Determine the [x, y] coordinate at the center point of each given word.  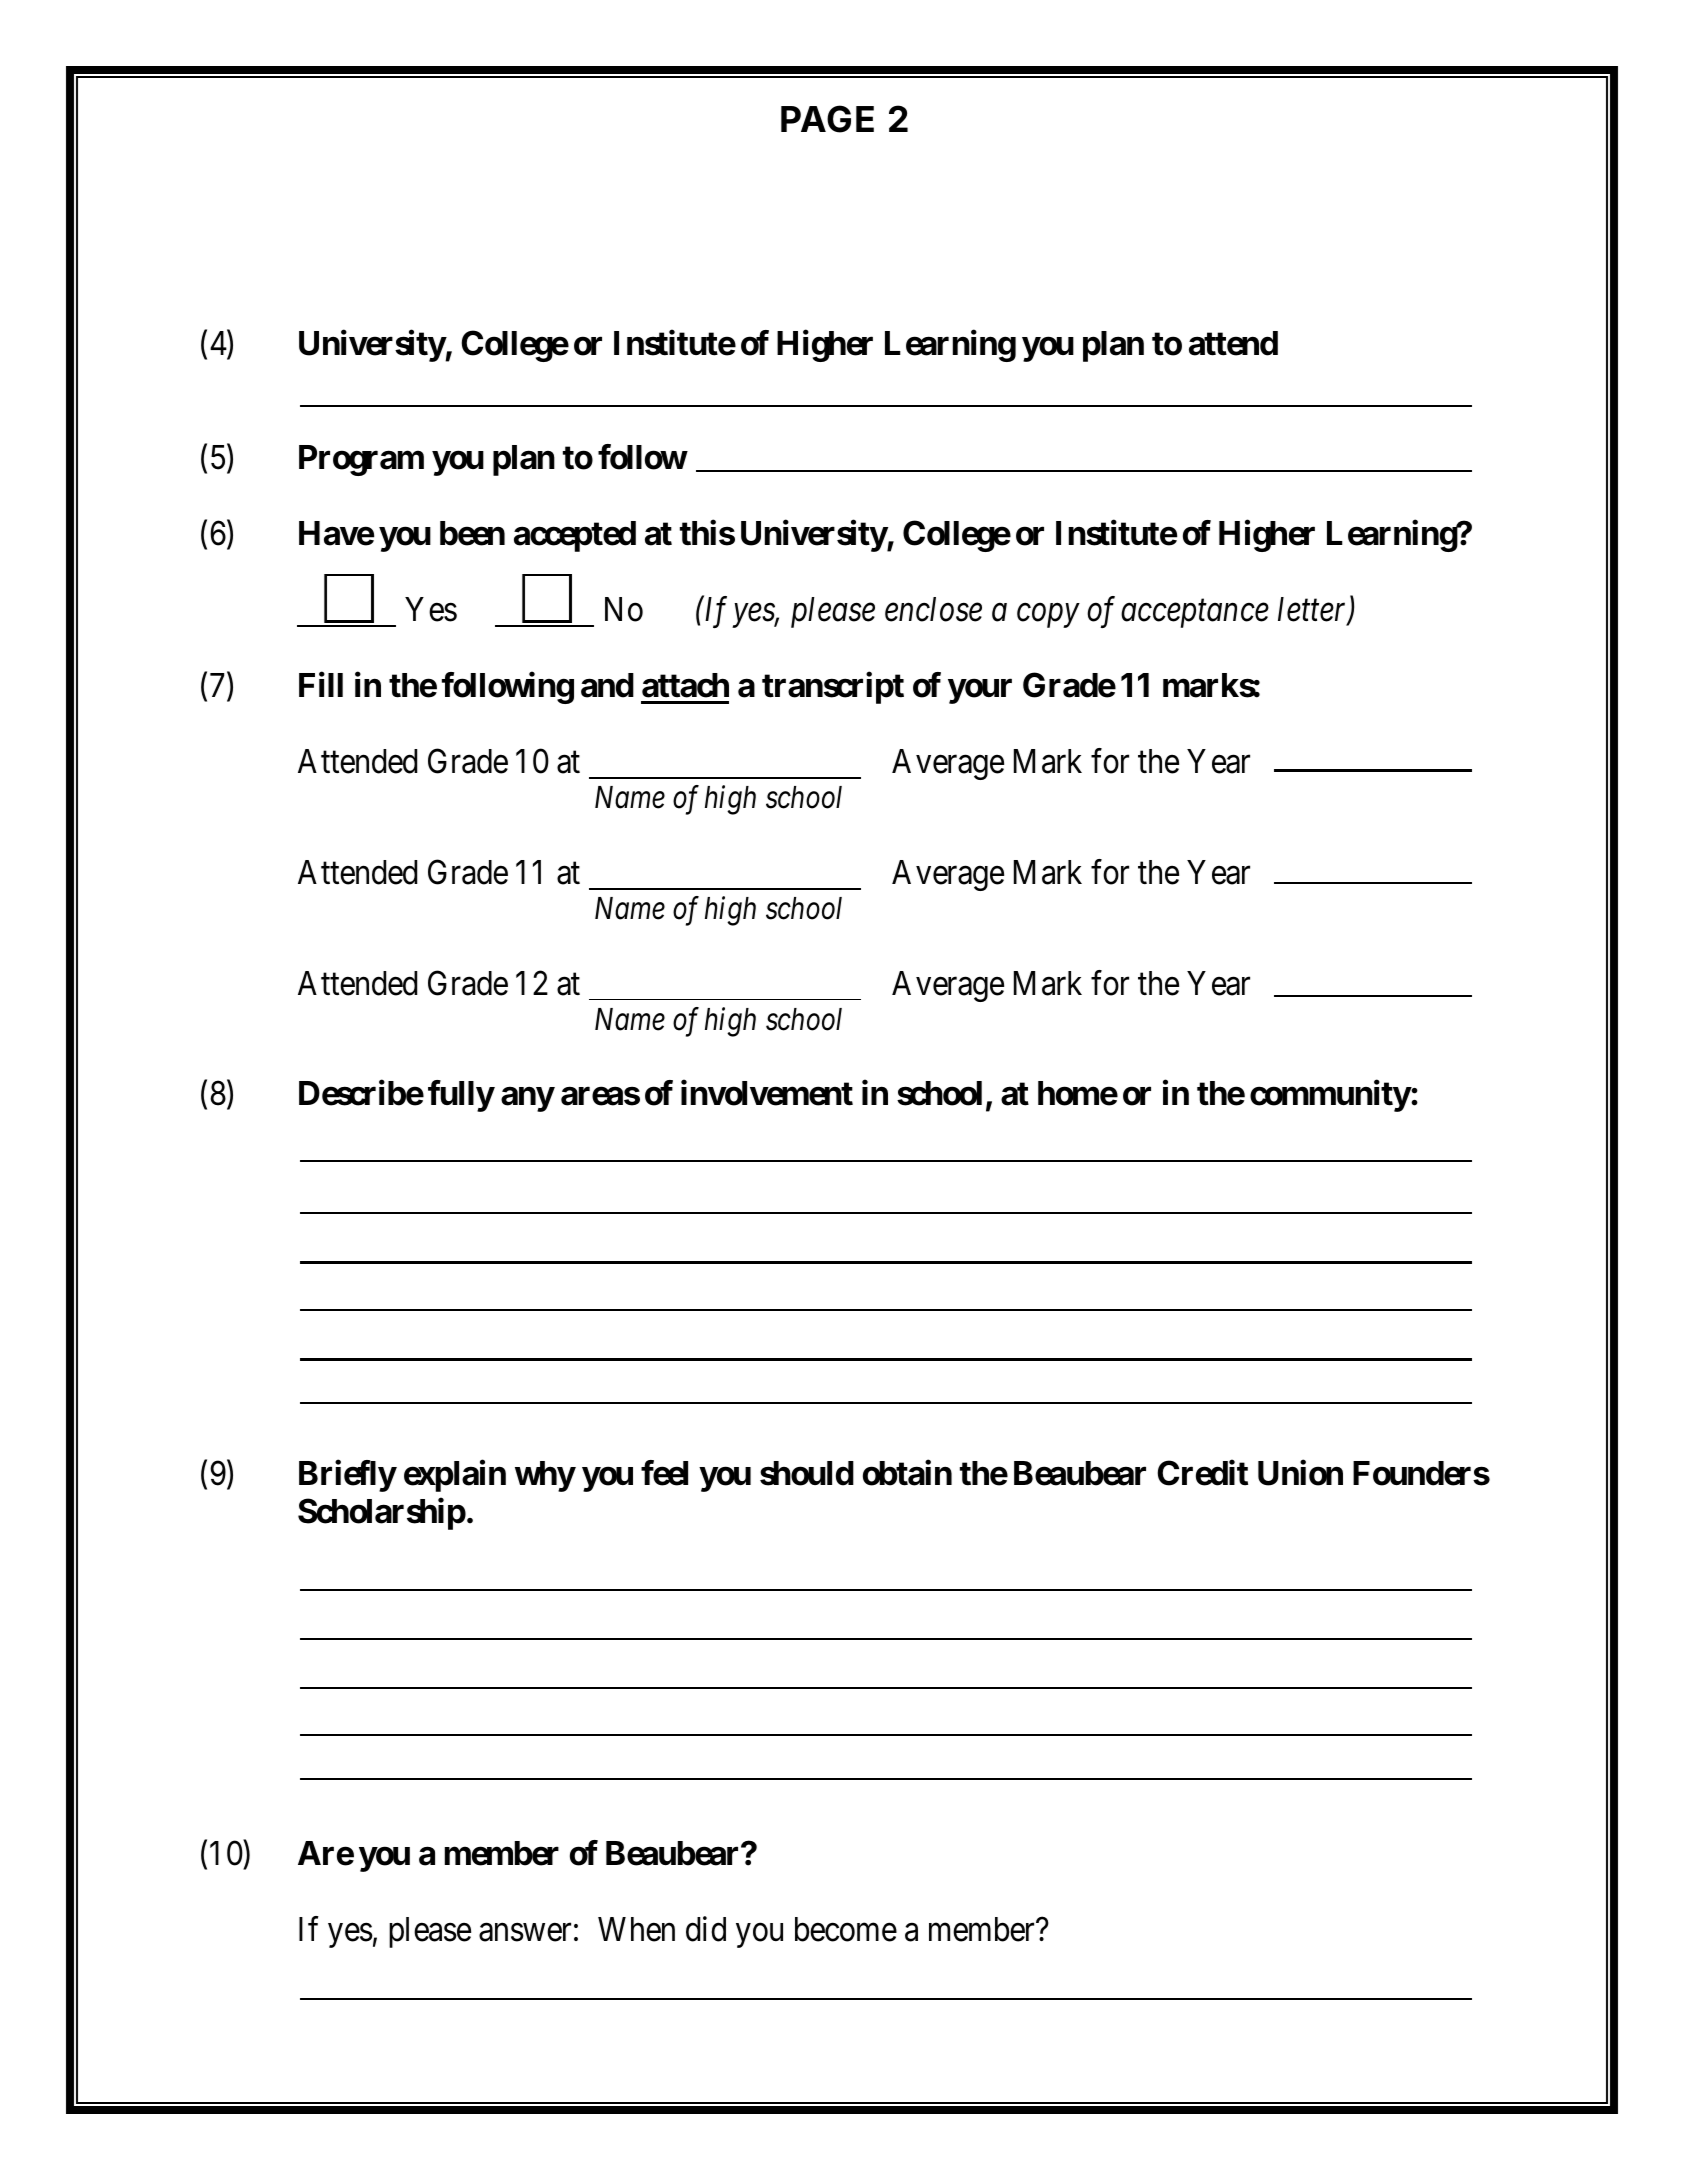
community [1330, 1096]
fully [461, 1096]
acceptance [1195, 614]
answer [525, 1933]
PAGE [827, 119]
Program [361, 460]
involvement [767, 1093]
